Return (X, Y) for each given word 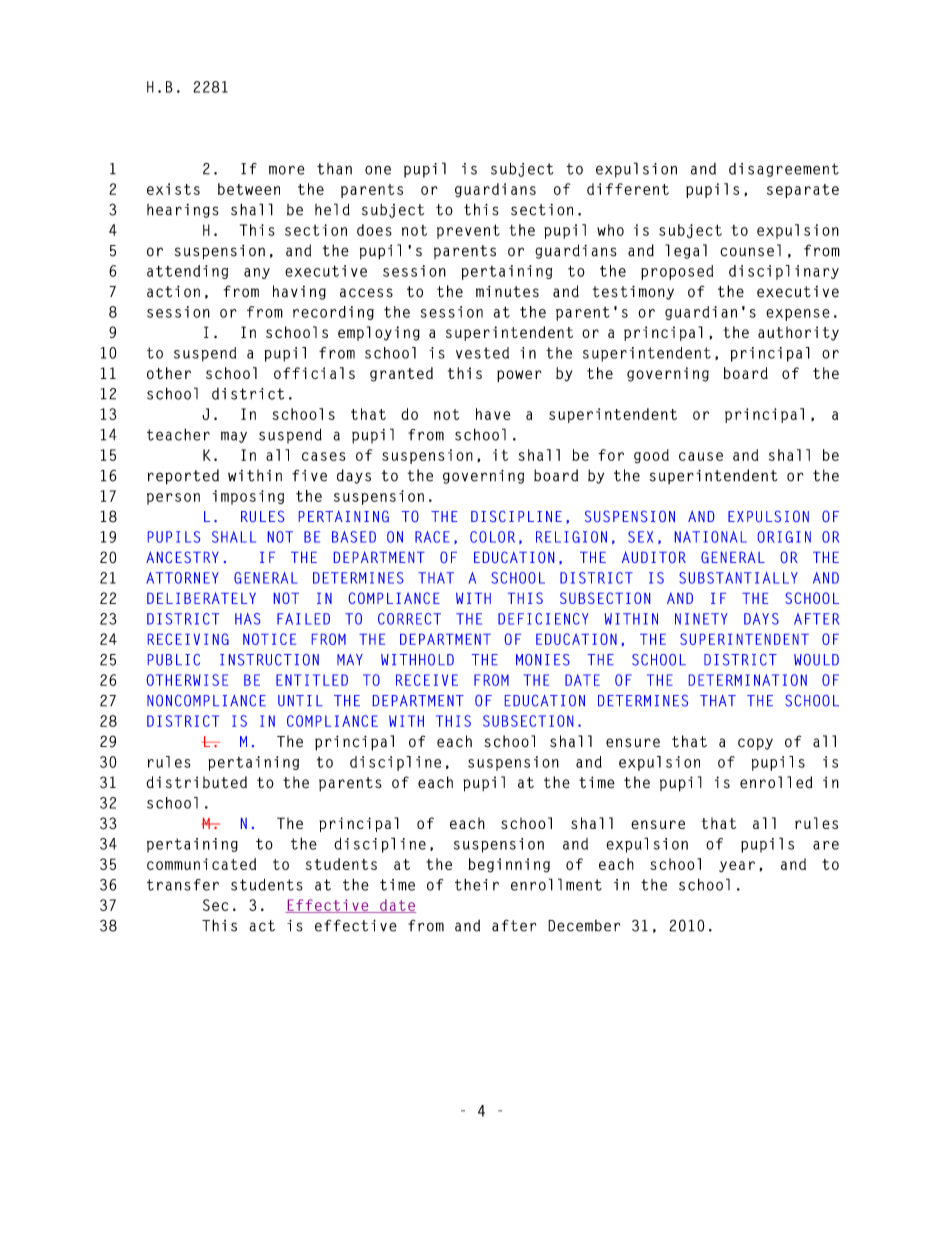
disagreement (784, 170)
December (584, 926)
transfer (183, 885)
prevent (468, 231)
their (477, 884)
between (249, 189)
